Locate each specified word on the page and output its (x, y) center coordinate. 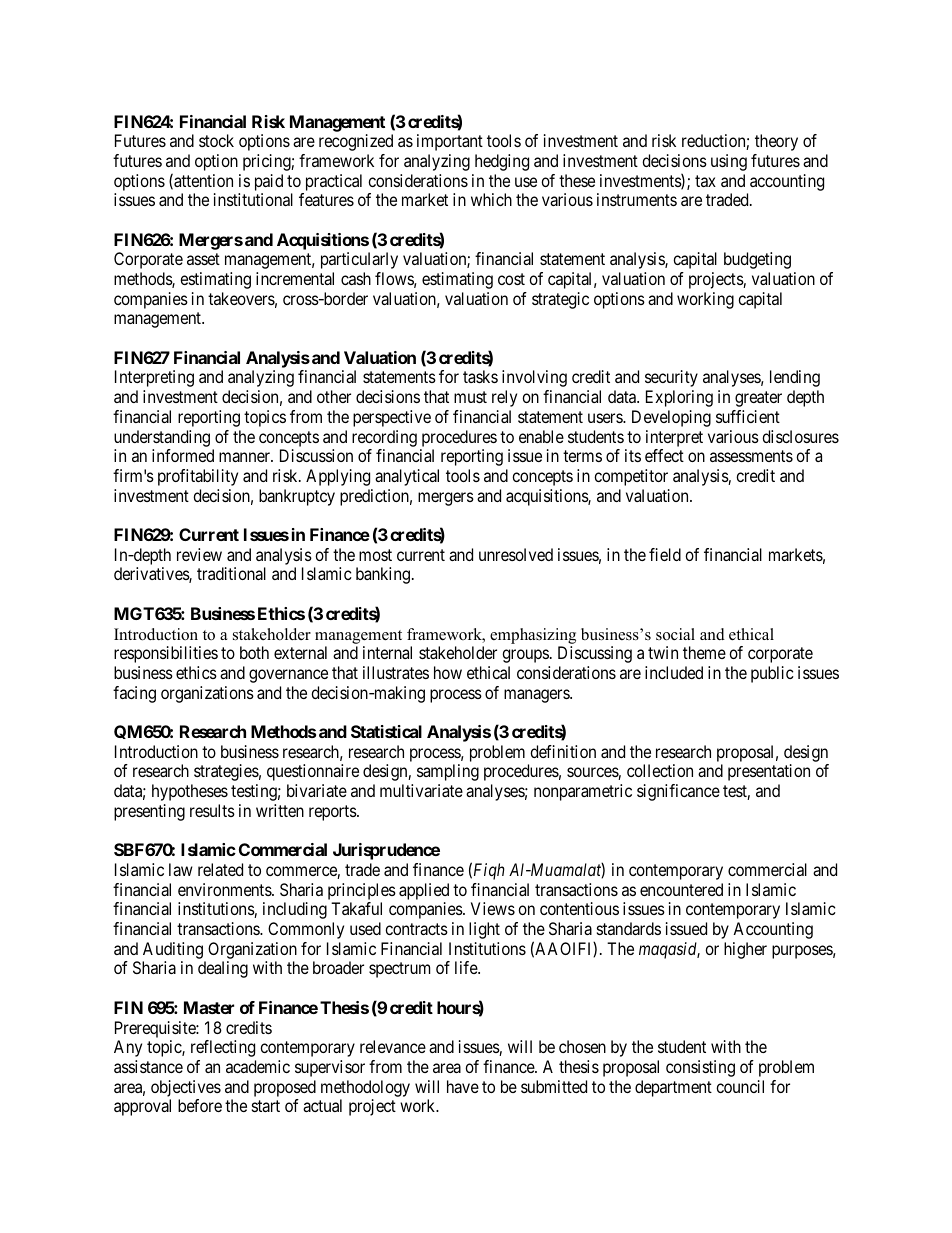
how (448, 672)
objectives (186, 1088)
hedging (502, 162)
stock (216, 140)
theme (704, 652)
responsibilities (166, 654)
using (729, 162)
